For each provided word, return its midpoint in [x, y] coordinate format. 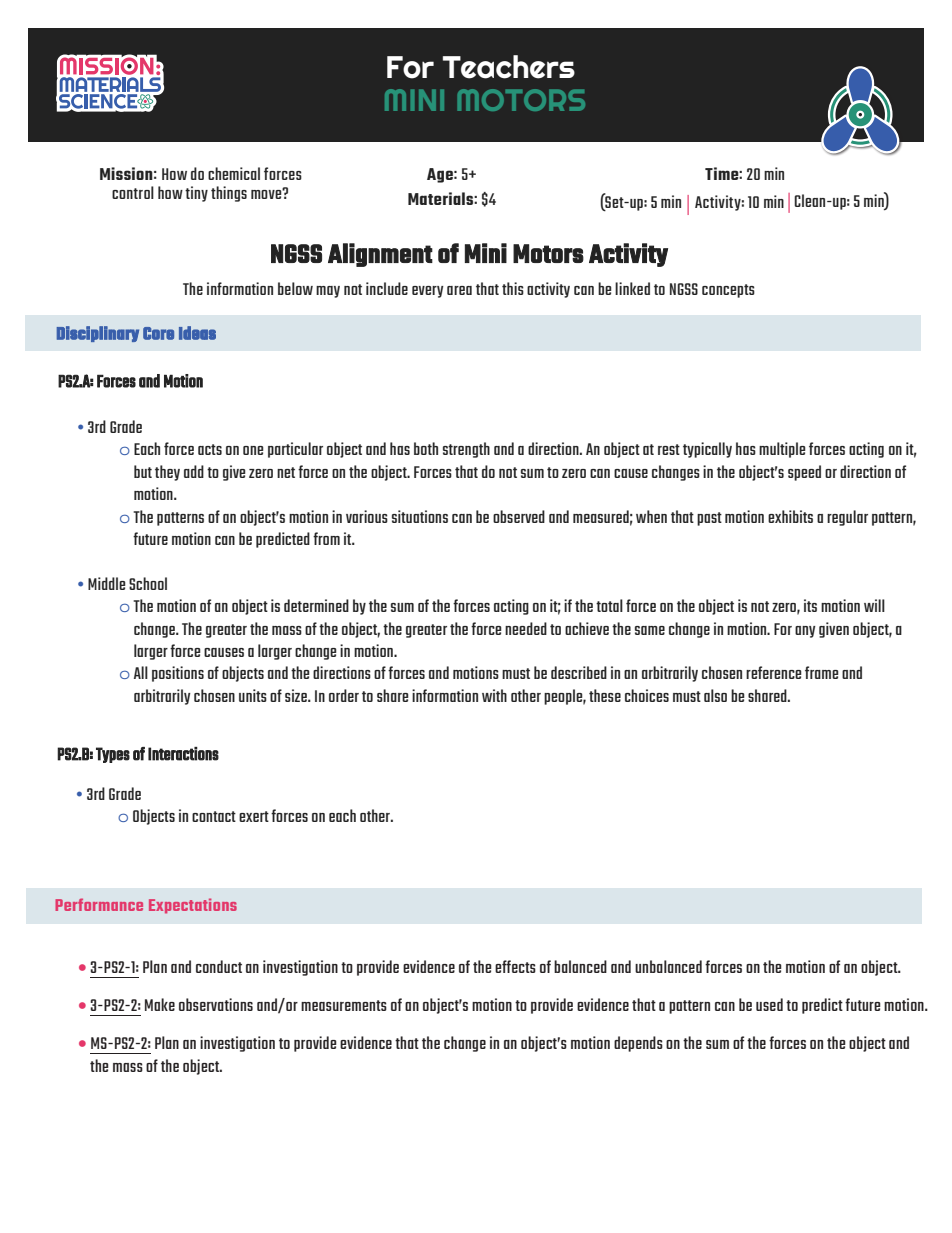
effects [515, 966]
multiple [782, 450]
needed [526, 628]
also [715, 695]
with [494, 695]
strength [466, 450]
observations [216, 1004]
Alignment [380, 255]
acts [210, 449]
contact [214, 816]
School [148, 583]
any [805, 632]
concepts [728, 291]
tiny [196, 194]
